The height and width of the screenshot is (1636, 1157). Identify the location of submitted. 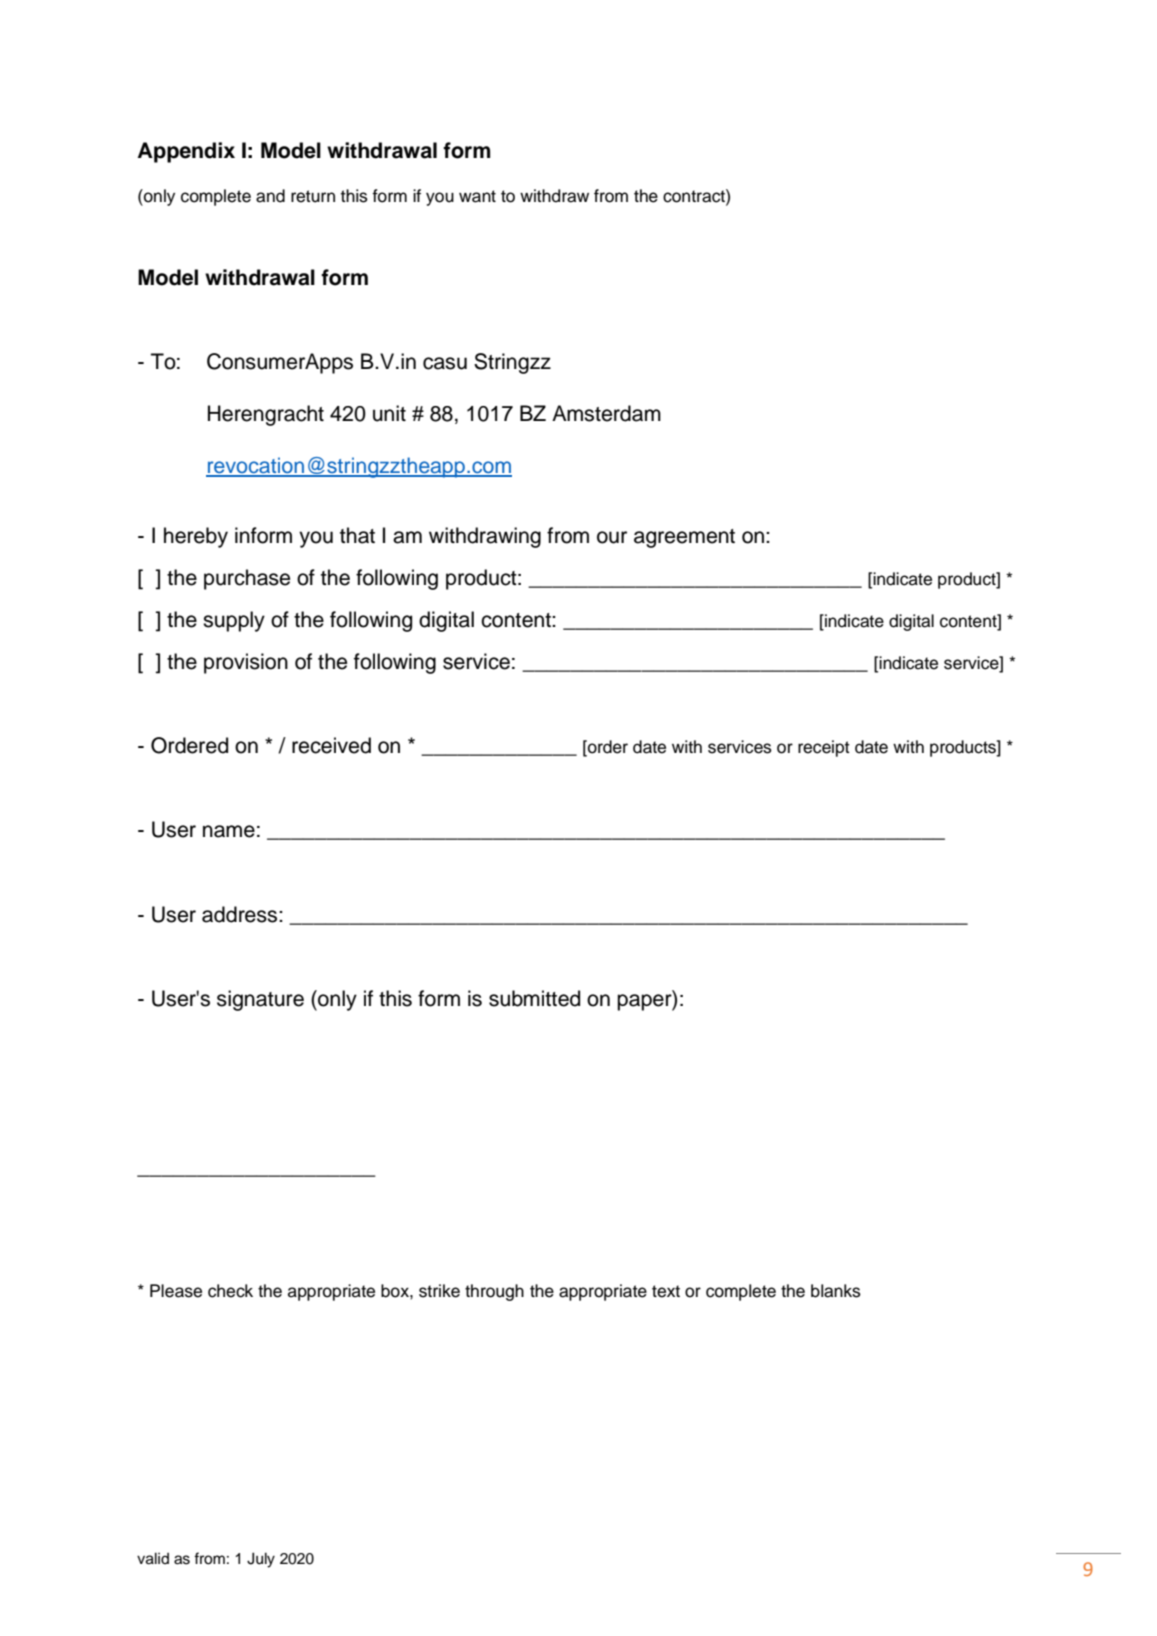
(534, 998).
